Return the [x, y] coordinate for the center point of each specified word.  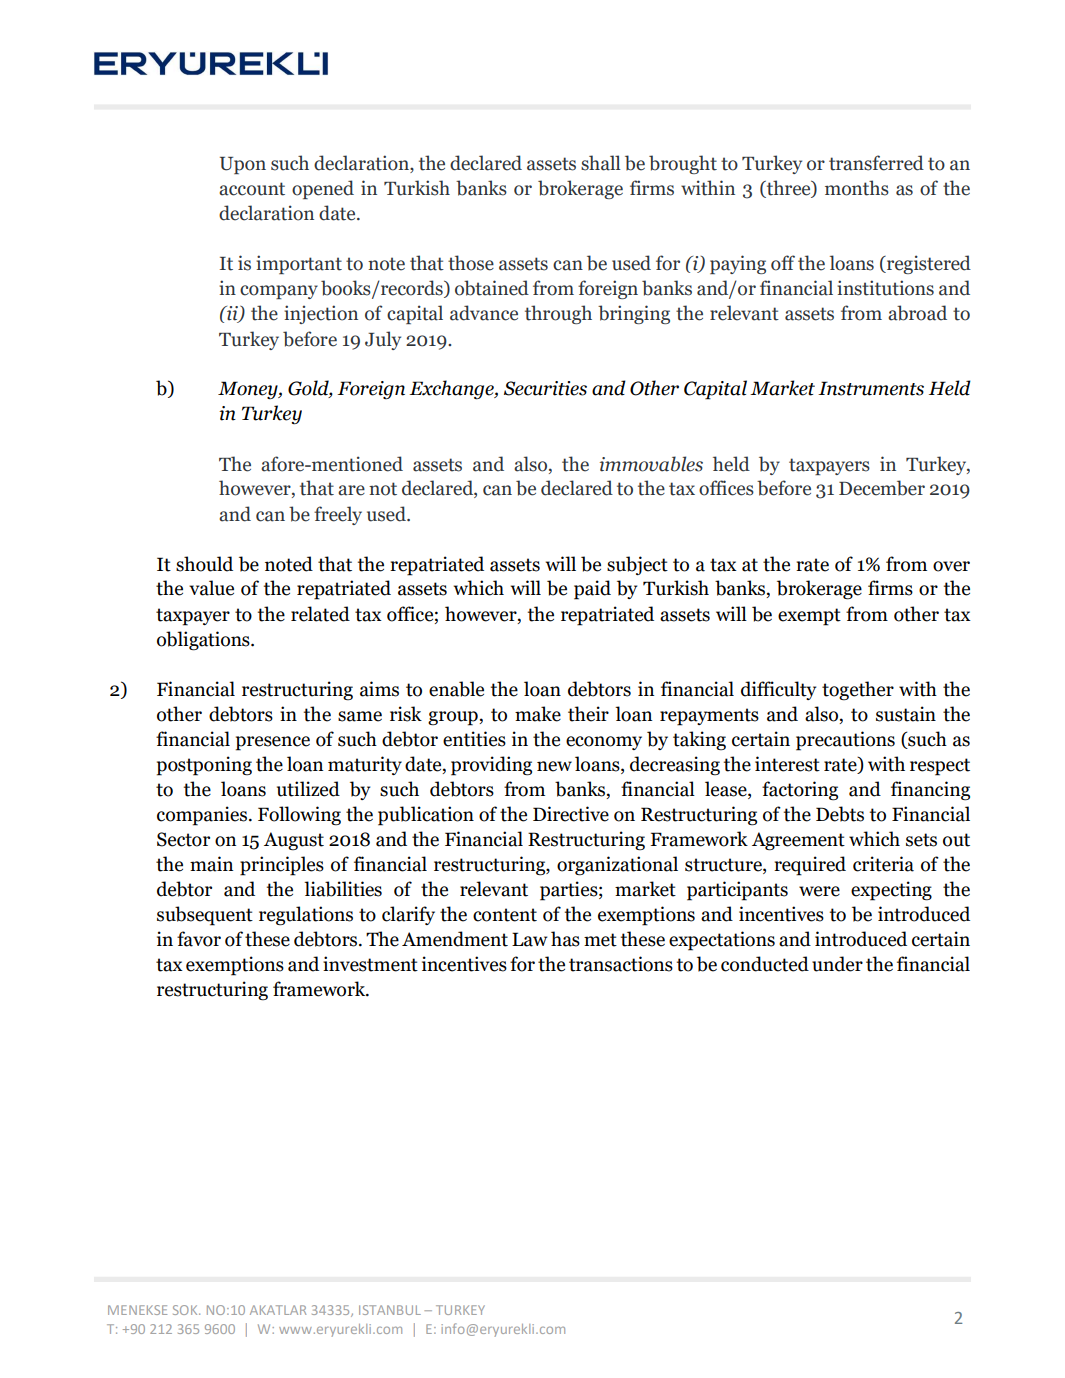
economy [604, 743]
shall [601, 163]
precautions [845, 741]
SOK [186, 1310]
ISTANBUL [390, 1310]
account [252, 189]
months [857, 188]
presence [273, 743]
